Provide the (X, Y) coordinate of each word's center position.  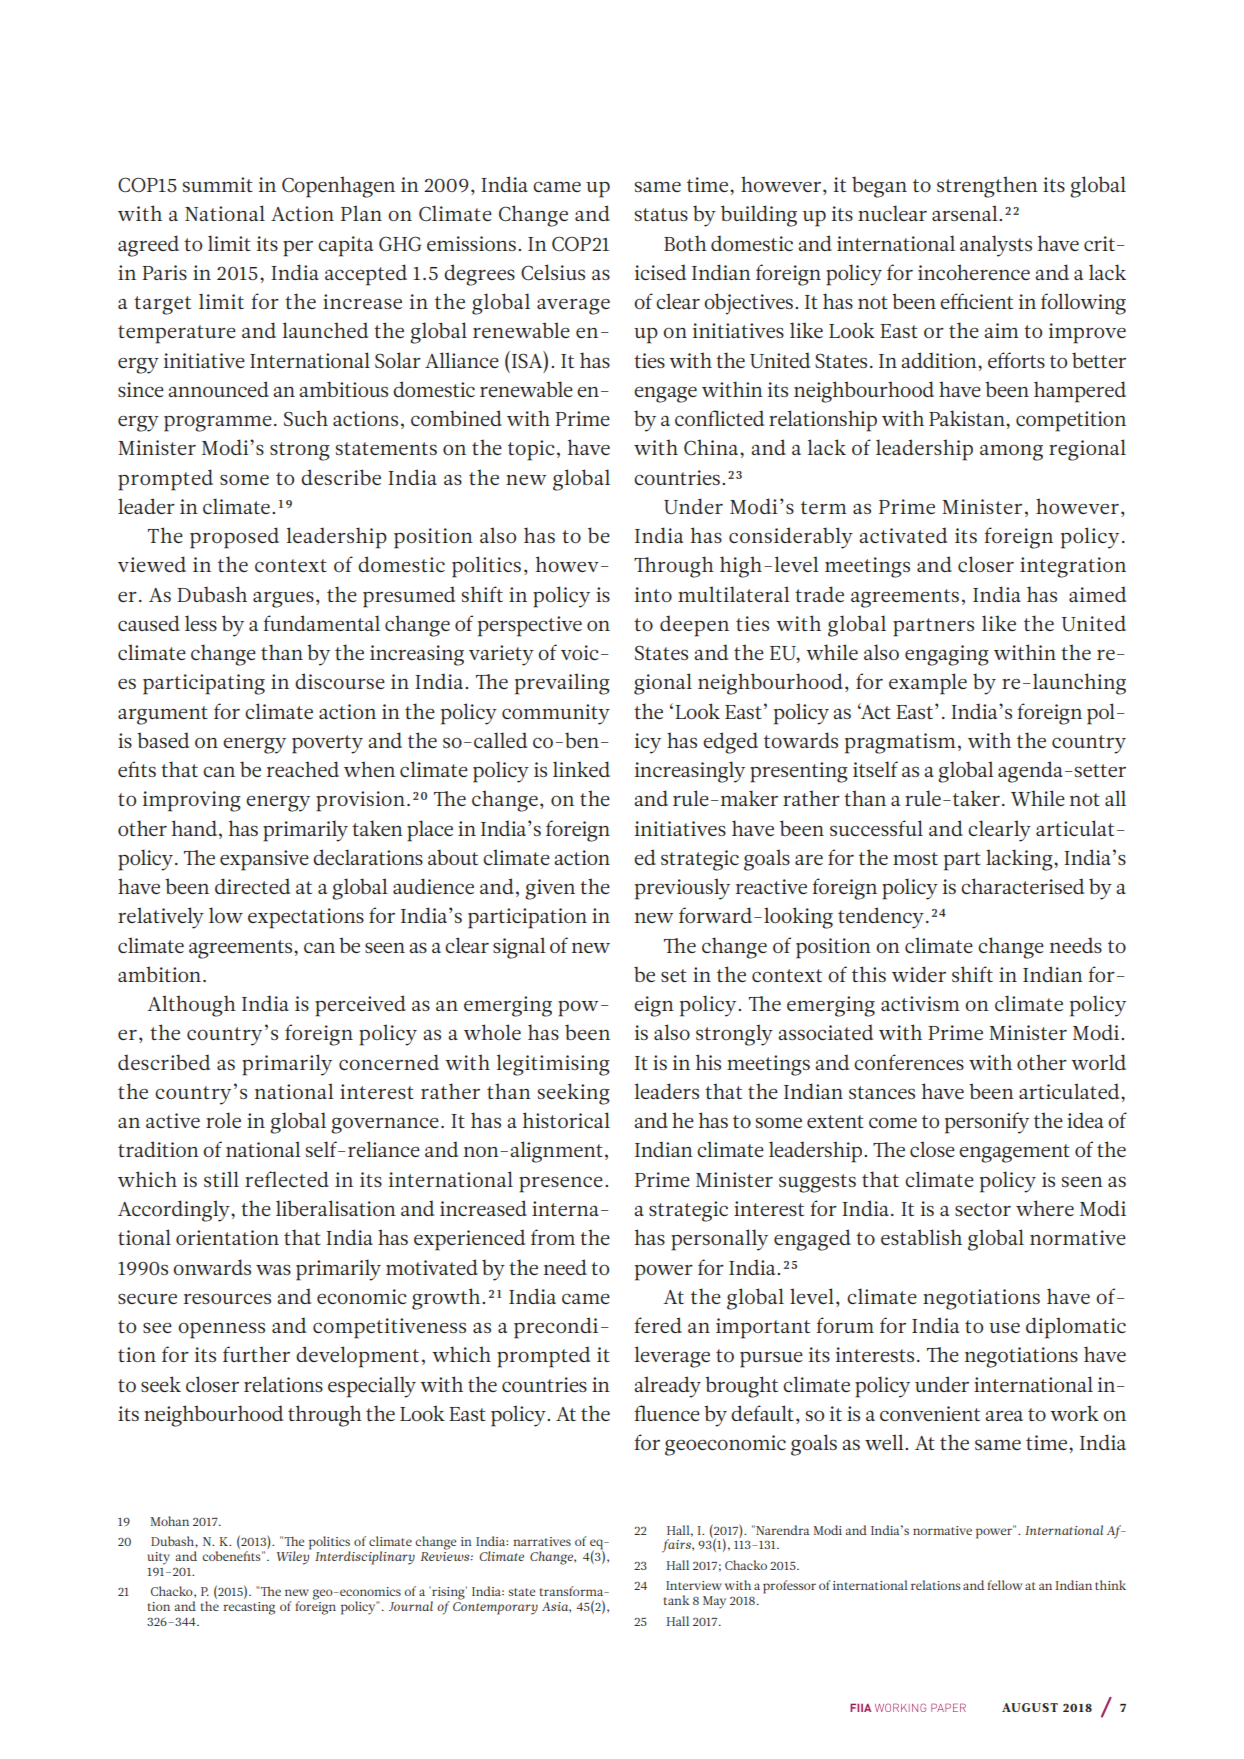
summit (218, 184)
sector (983, 1209)
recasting (249, 1608)
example (928, 684)
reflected (287, 1179)
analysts (996, 246)
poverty (327, 744)
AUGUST (1030, 1707)
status (661, 214)
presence (562, 1184)
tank (676, 1600)
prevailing (562, 684)
